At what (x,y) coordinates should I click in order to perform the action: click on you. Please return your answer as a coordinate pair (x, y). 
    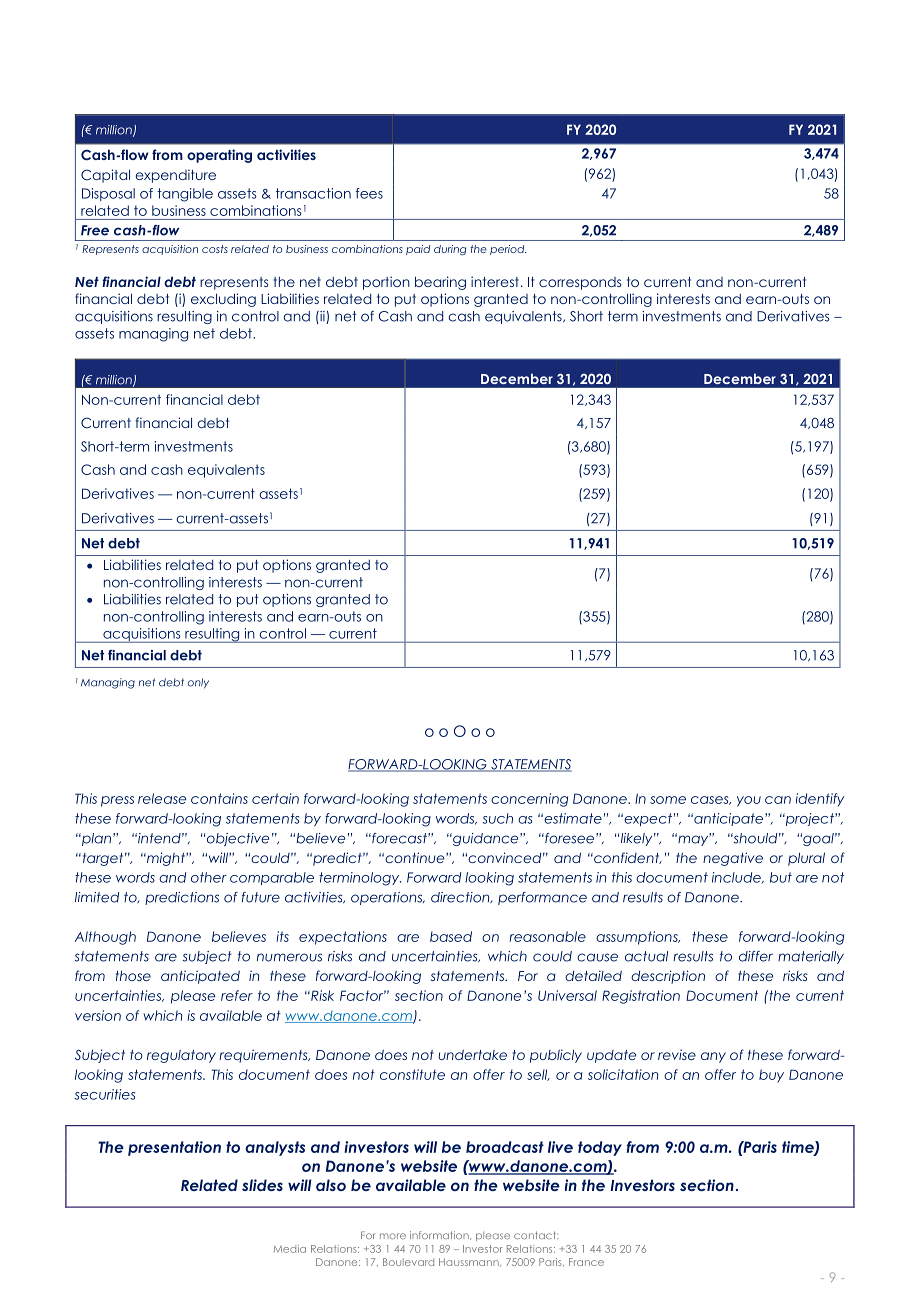
    Looking at the image, I should click on (749, 801).
